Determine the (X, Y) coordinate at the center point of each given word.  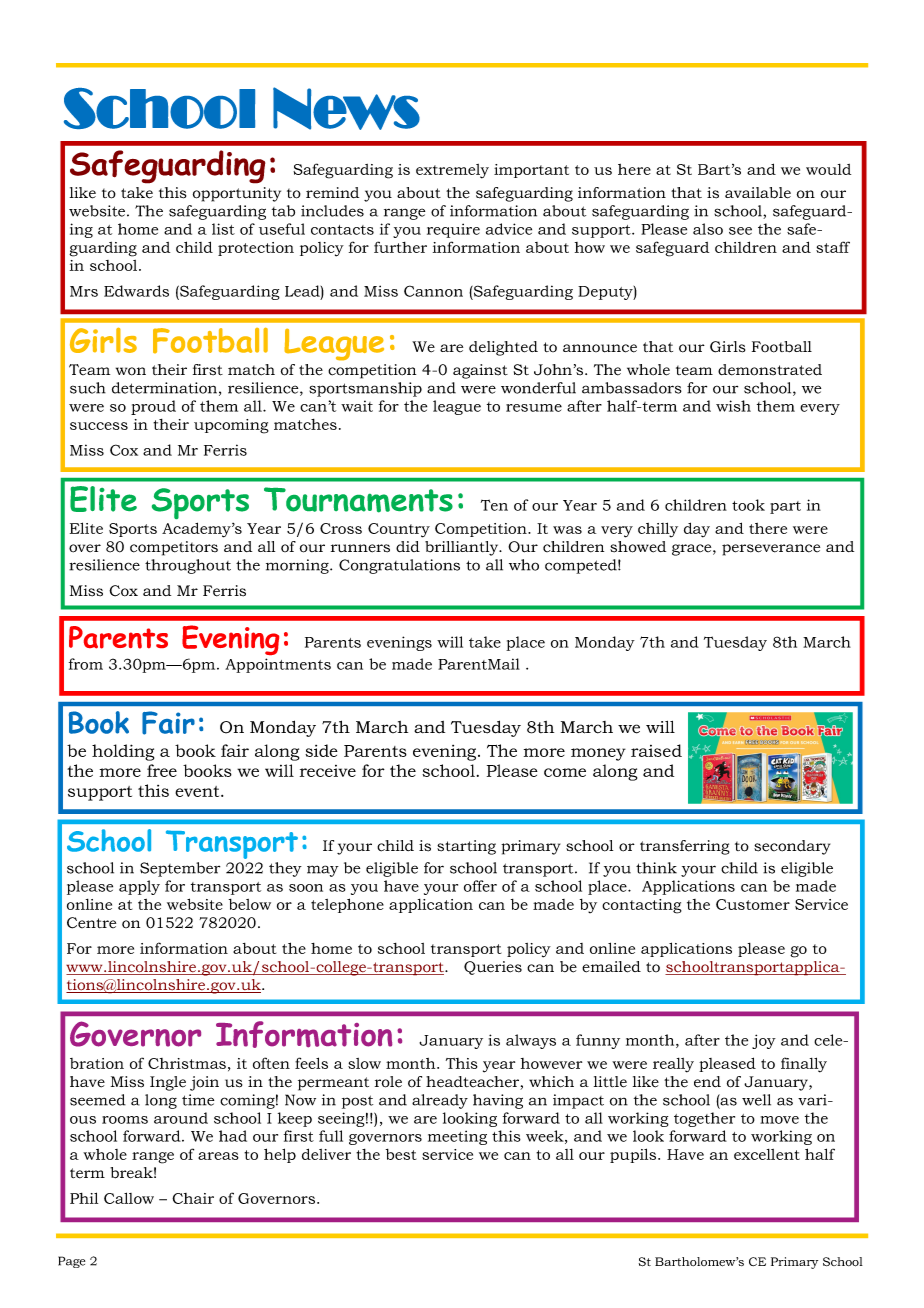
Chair (193, 1198)
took (748, 505)
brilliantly (463, 548)
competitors (174, 548)
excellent (767, 1154)
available (758, 193)
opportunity (237, 194)
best (401, 1154)
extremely (452, 171)
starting (466, 847)
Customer (753, 904)
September (180, 869)
